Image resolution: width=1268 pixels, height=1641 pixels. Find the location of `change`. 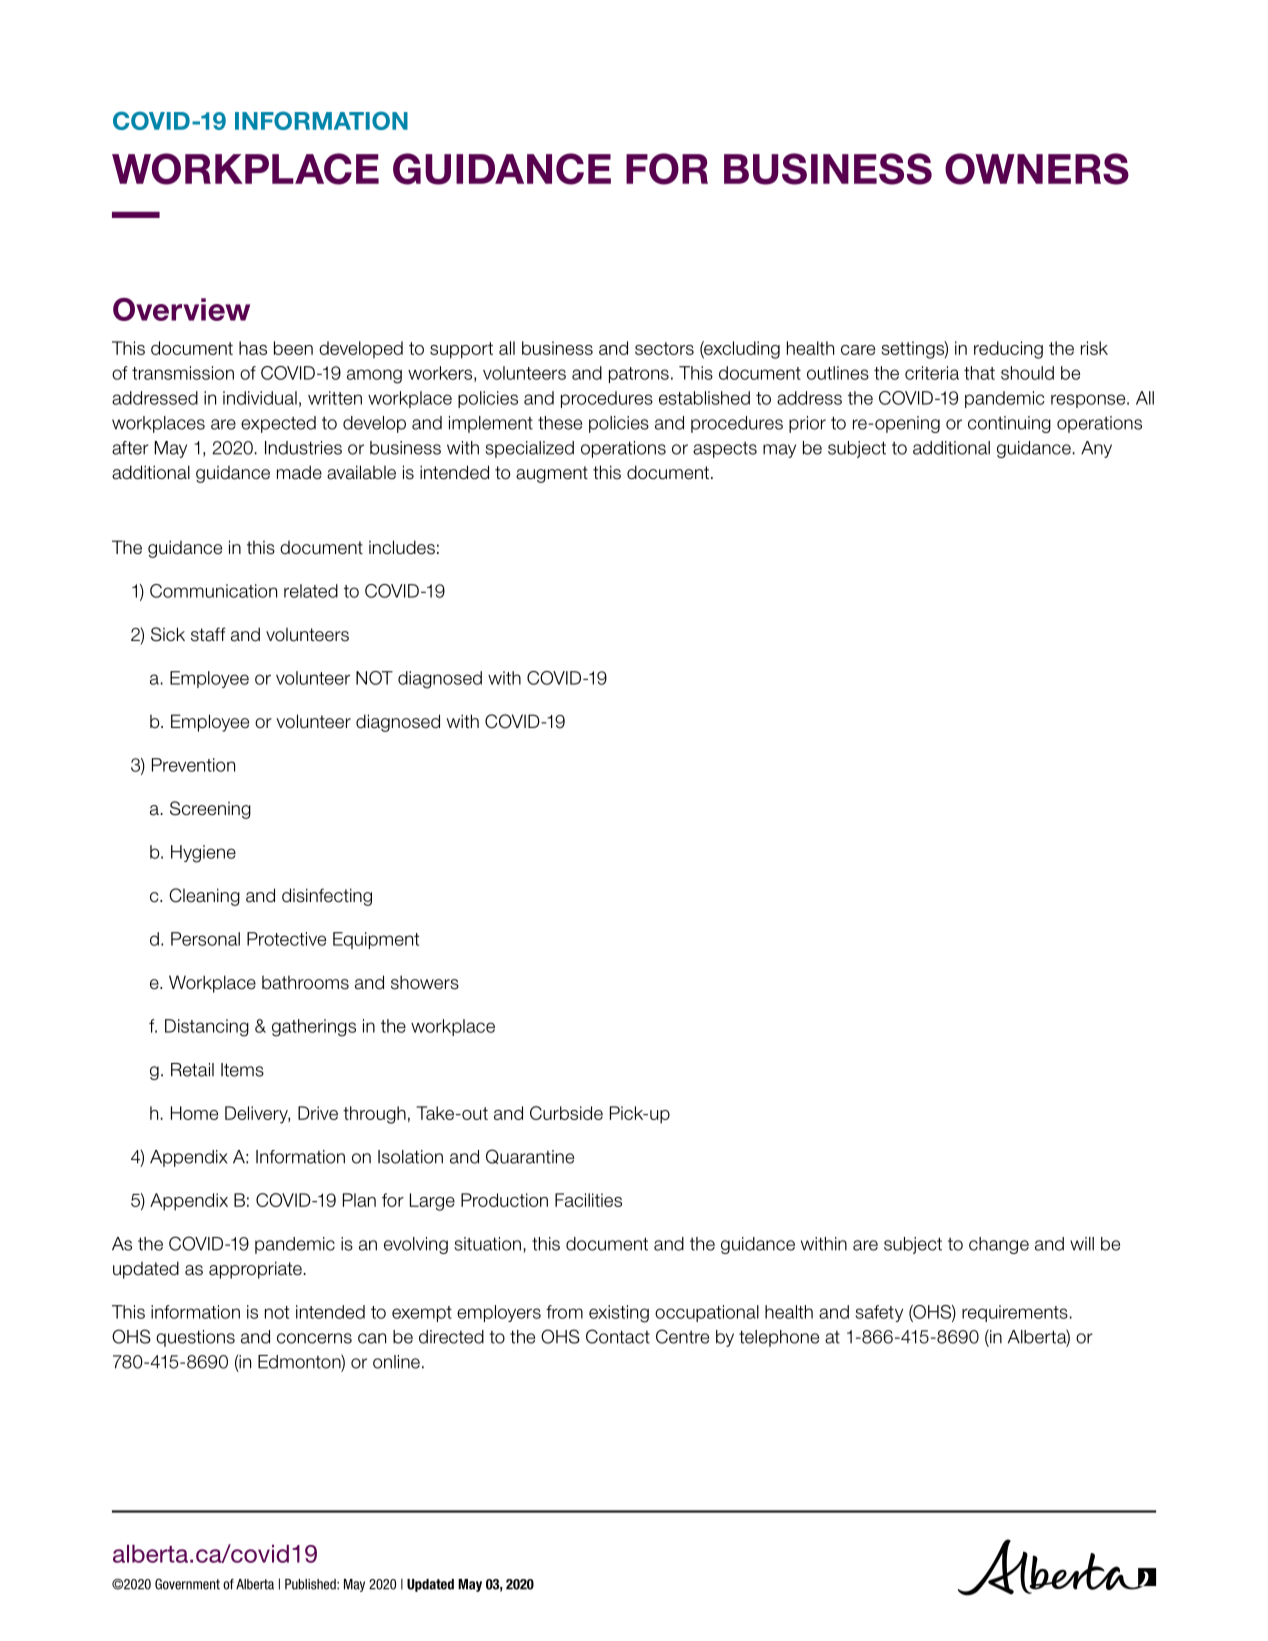

change is located at coordinates (999, 1245).
